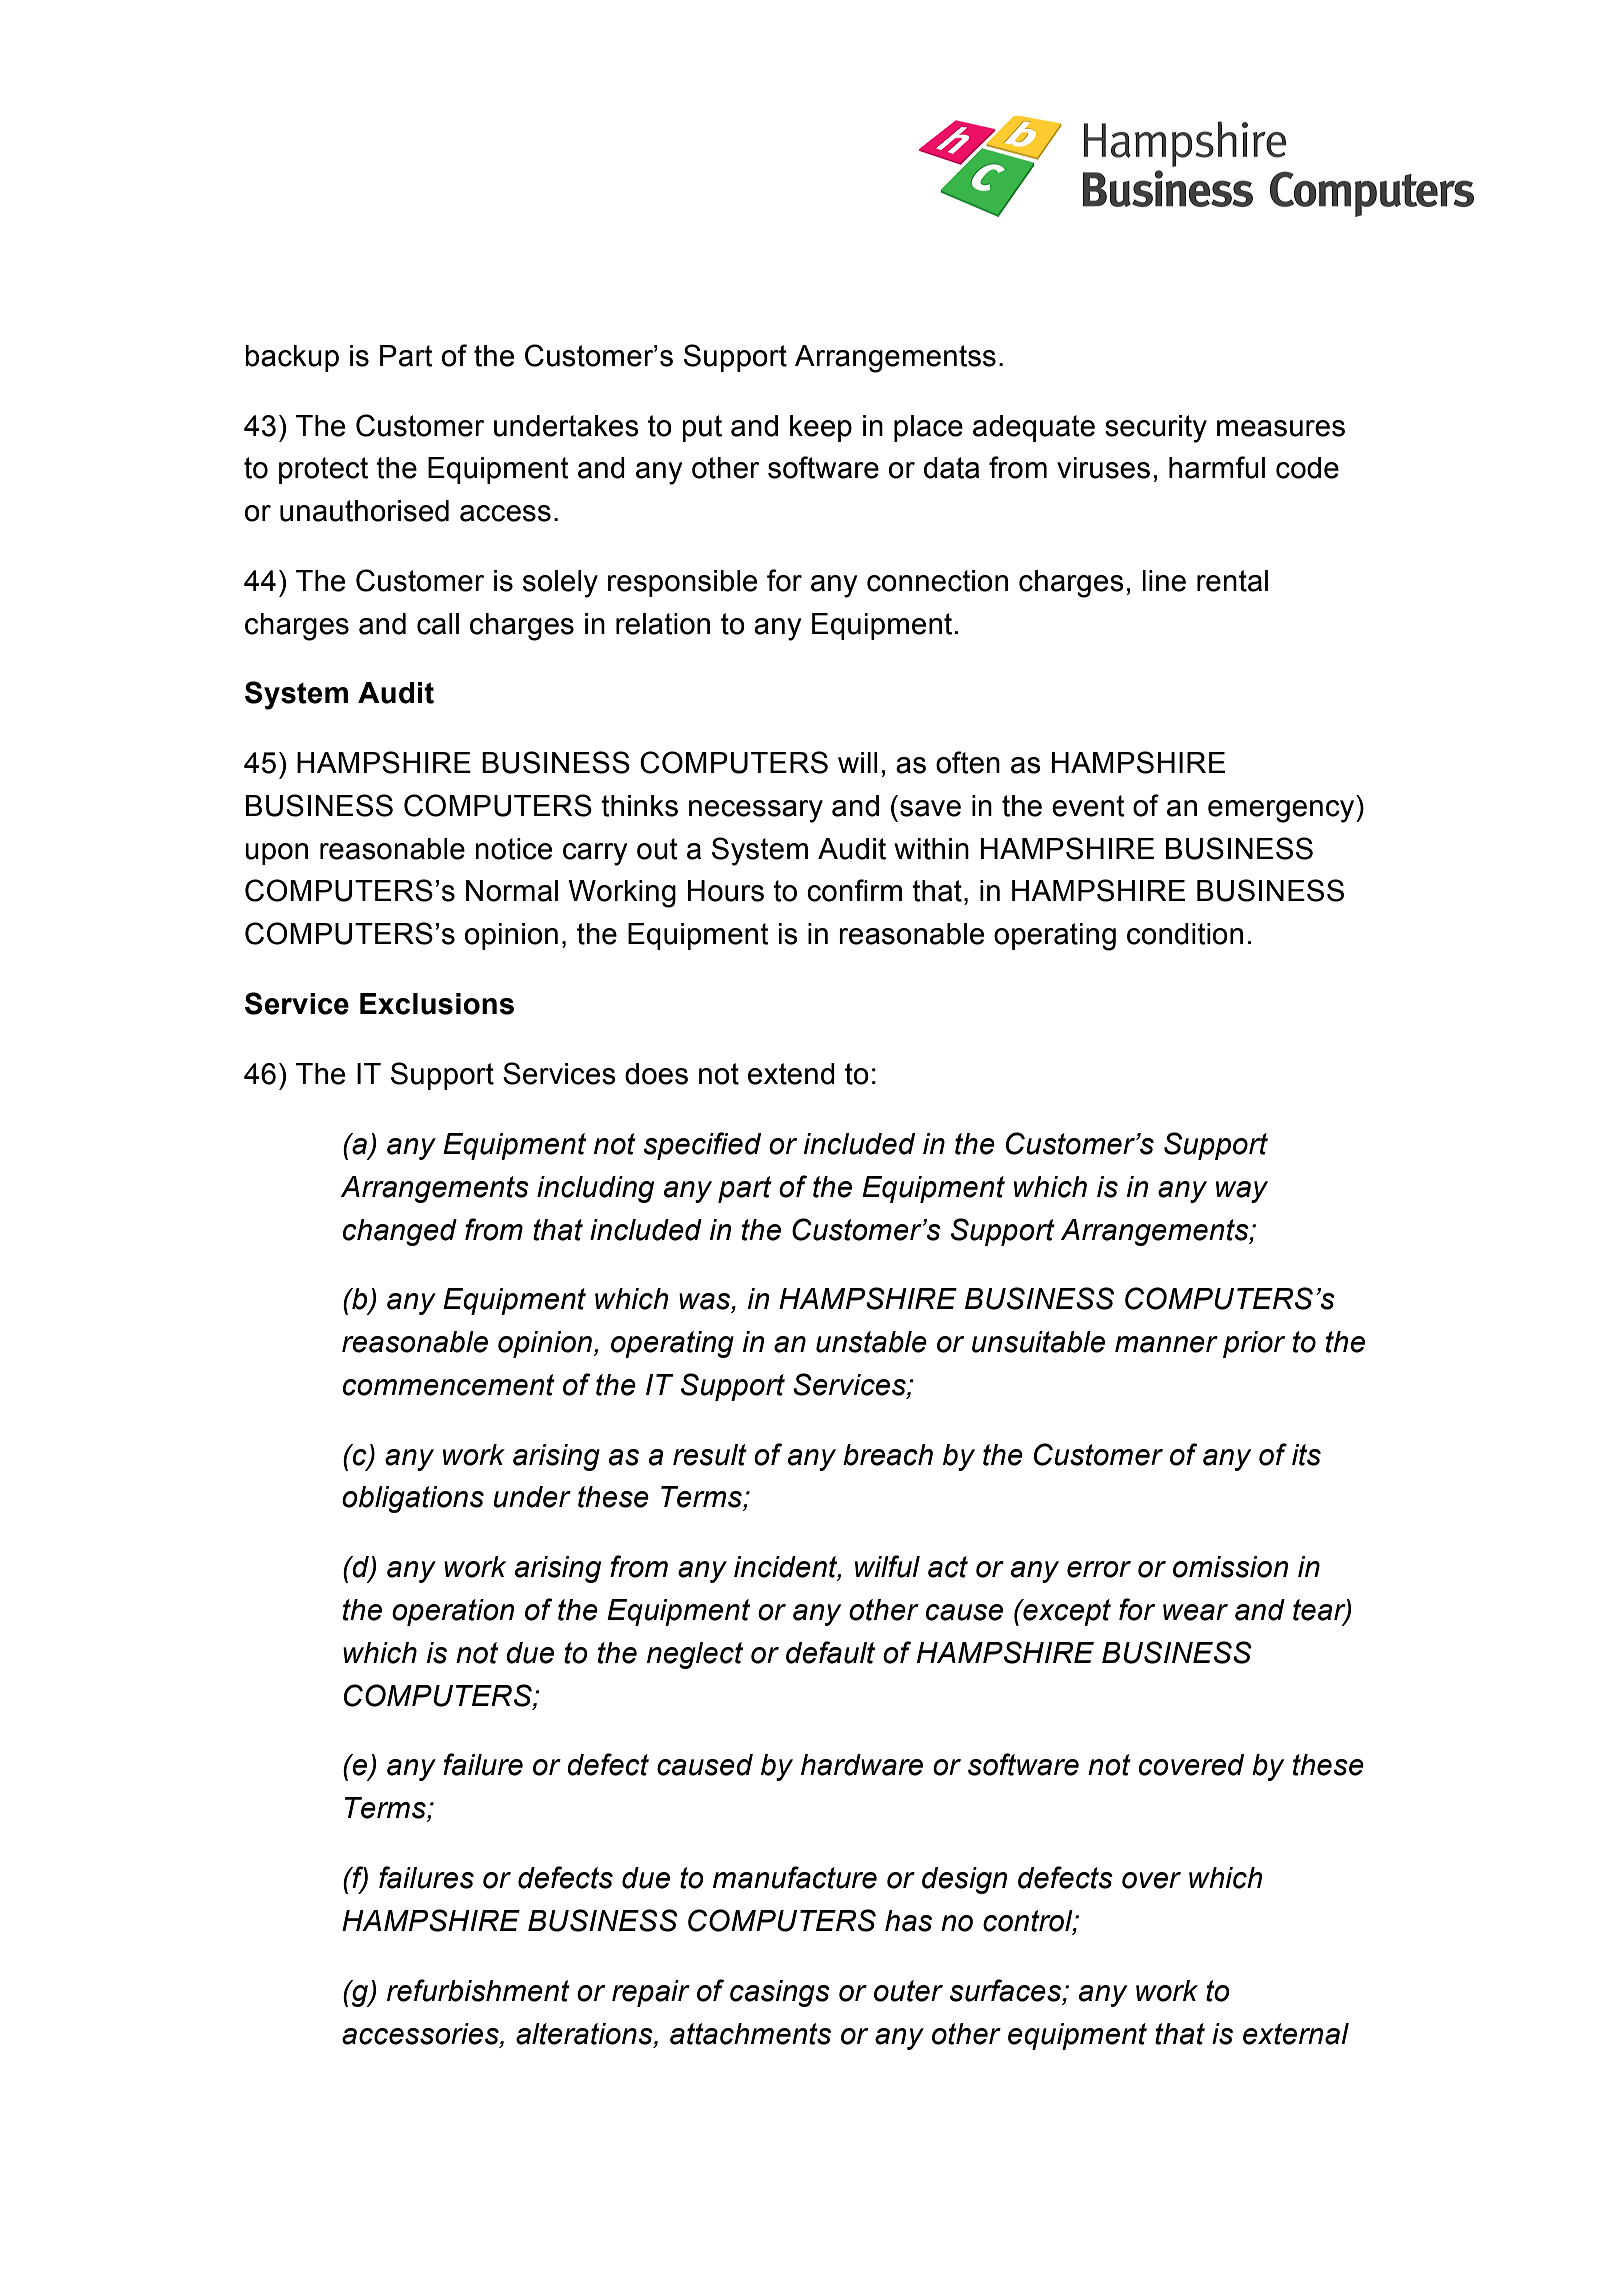 The height and width of the screenshot is (2278, 1611). Describe the element at coordinates (323, 470) in the screenshot. I see `protect` at that location.
